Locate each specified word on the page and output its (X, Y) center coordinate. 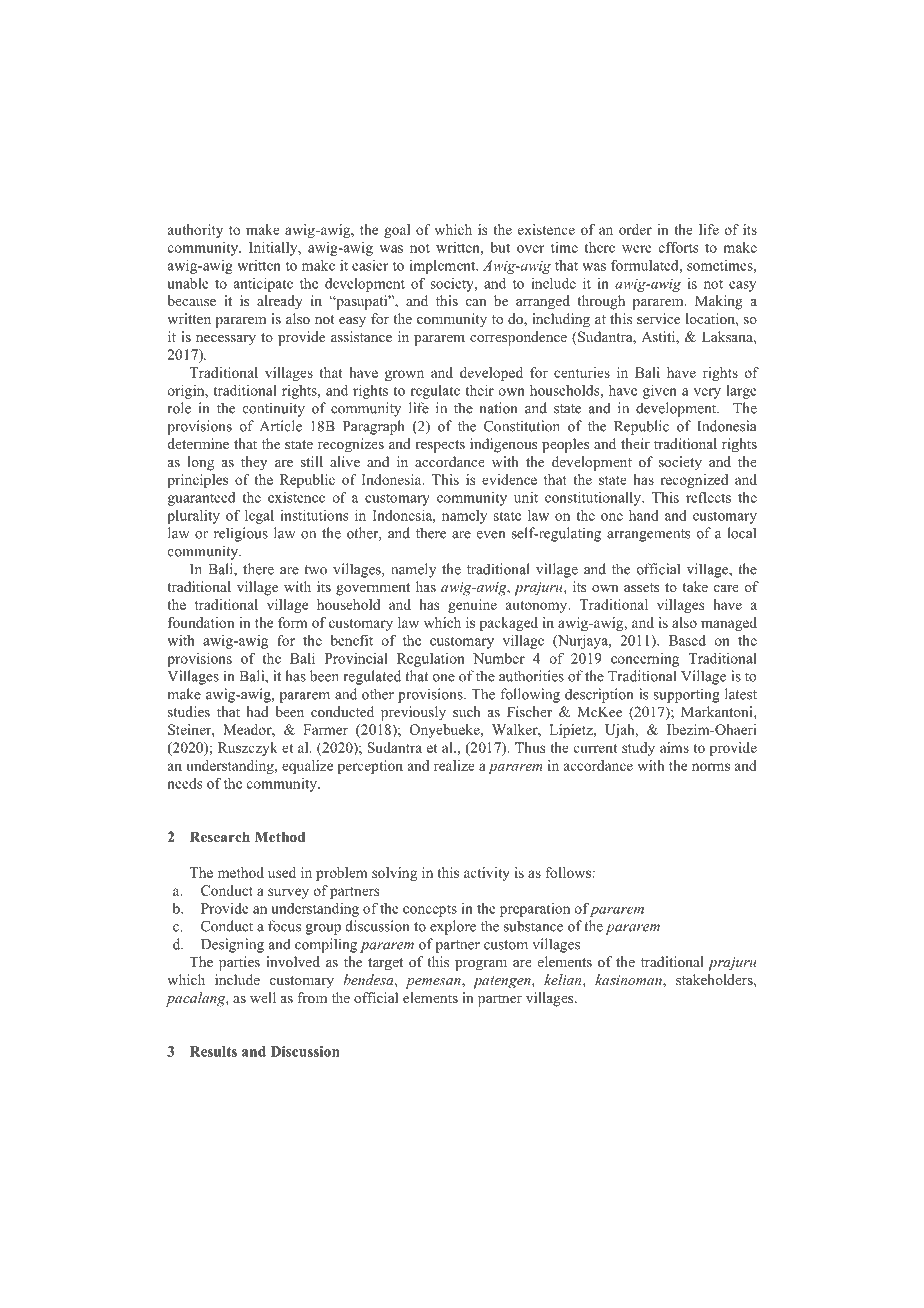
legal (259, 517)
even (491, 535)
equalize (307, 767)
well (263, 997)
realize (454, 765)
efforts (678, 247)
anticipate (263, 285)
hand (644, 515)
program (481, 965)
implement (444, 267)
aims (674, 747)
